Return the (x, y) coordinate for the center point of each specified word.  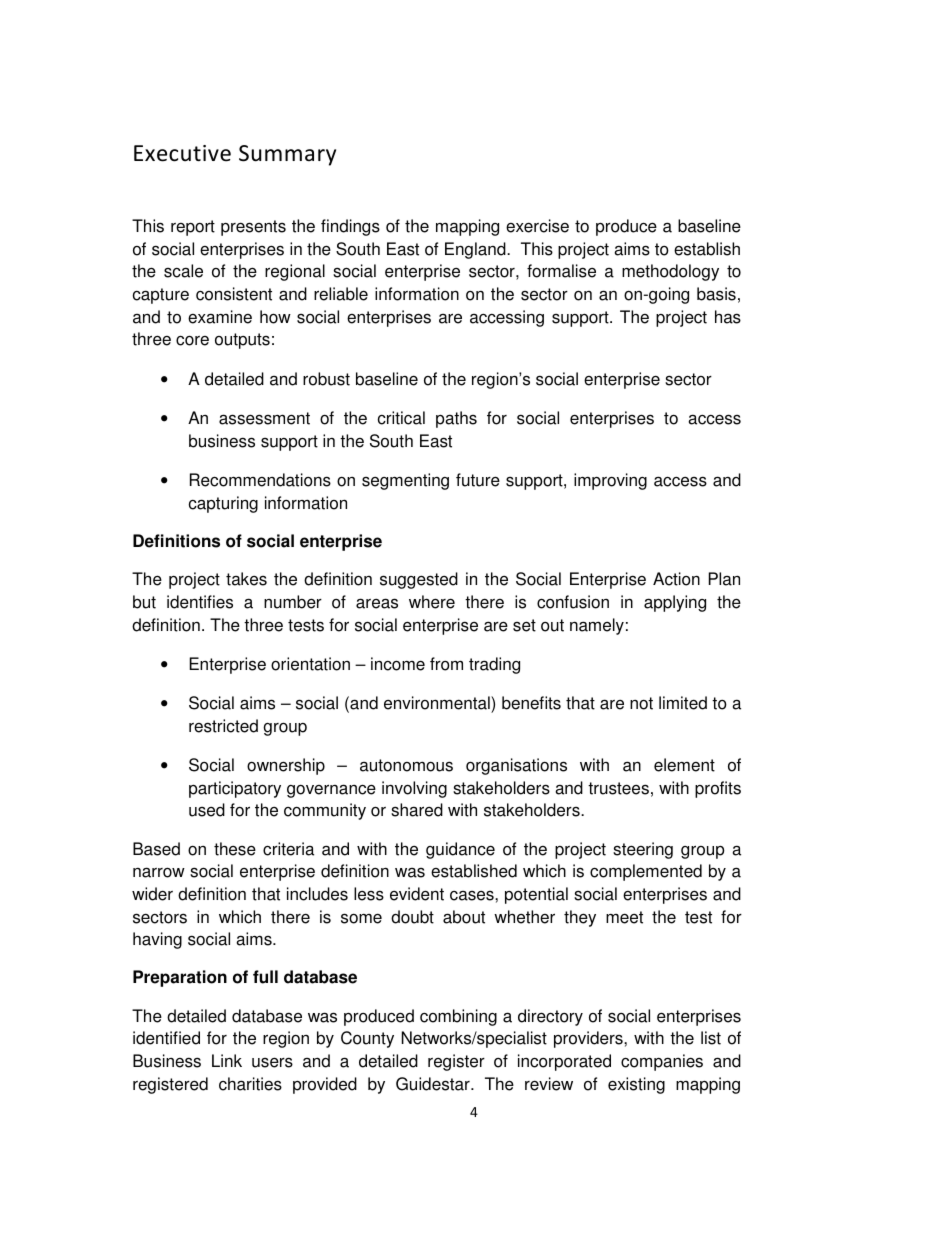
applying (675, 603)
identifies (200, 602)
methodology (670, 272)
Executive (182, 153)
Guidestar (434, 1084)
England (476, 250)
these (235, 849)
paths (456, 419)
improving (610, 481)
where (432, 602)
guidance (460, 850)
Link (227, 1060)
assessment (264, 418)
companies (662, 1062)
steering (643, 850)
